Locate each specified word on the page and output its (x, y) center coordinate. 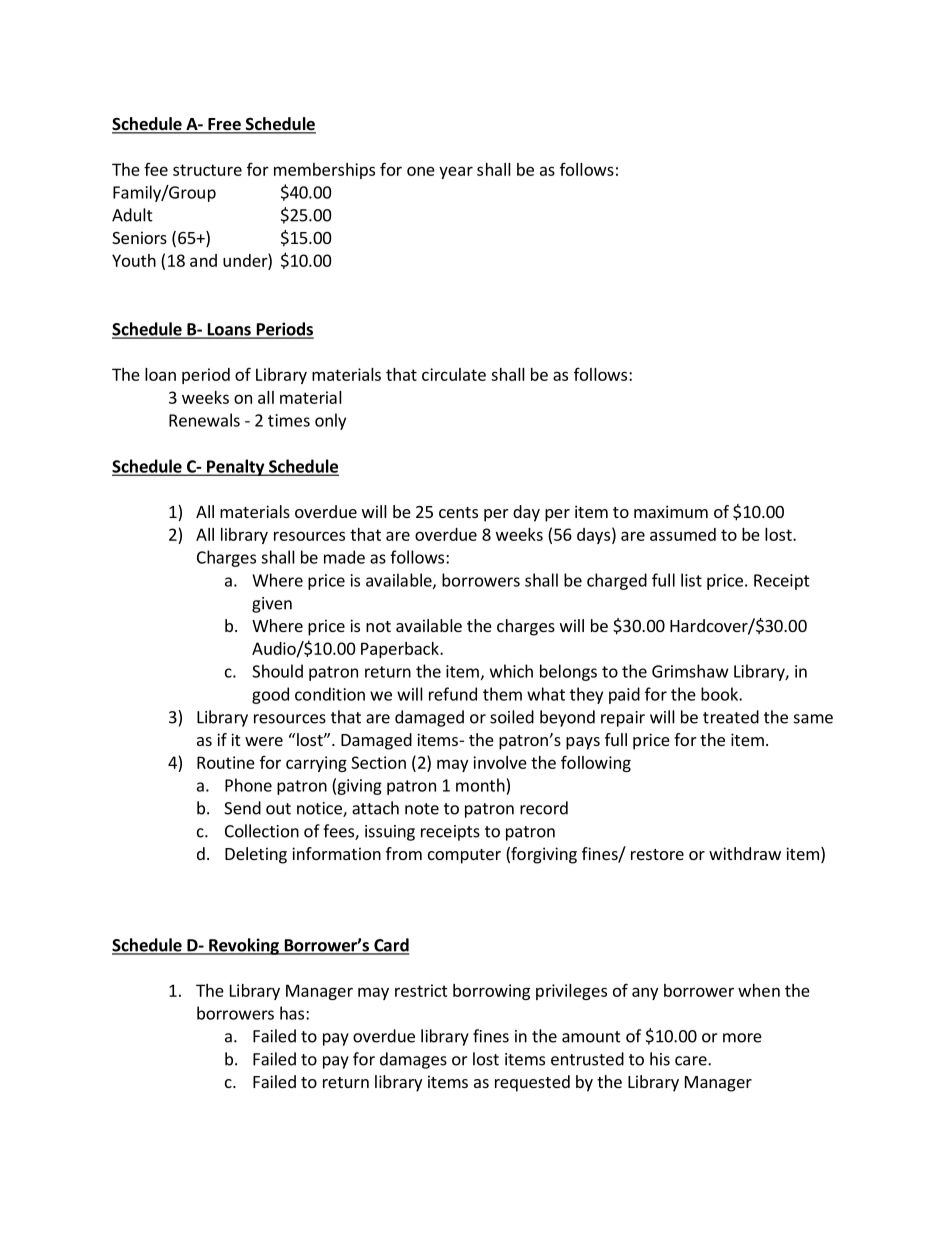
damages (413, 1060)
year (456, 172)
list (691, 580)
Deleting (256, 855)
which (511, 671)
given (272, 605)
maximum (671, 511)
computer (464, 856)
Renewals (204, 420)
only (330, 421)
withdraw (745, 853)
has (293, 1013)
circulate (454, 374)
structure (207, 170)
